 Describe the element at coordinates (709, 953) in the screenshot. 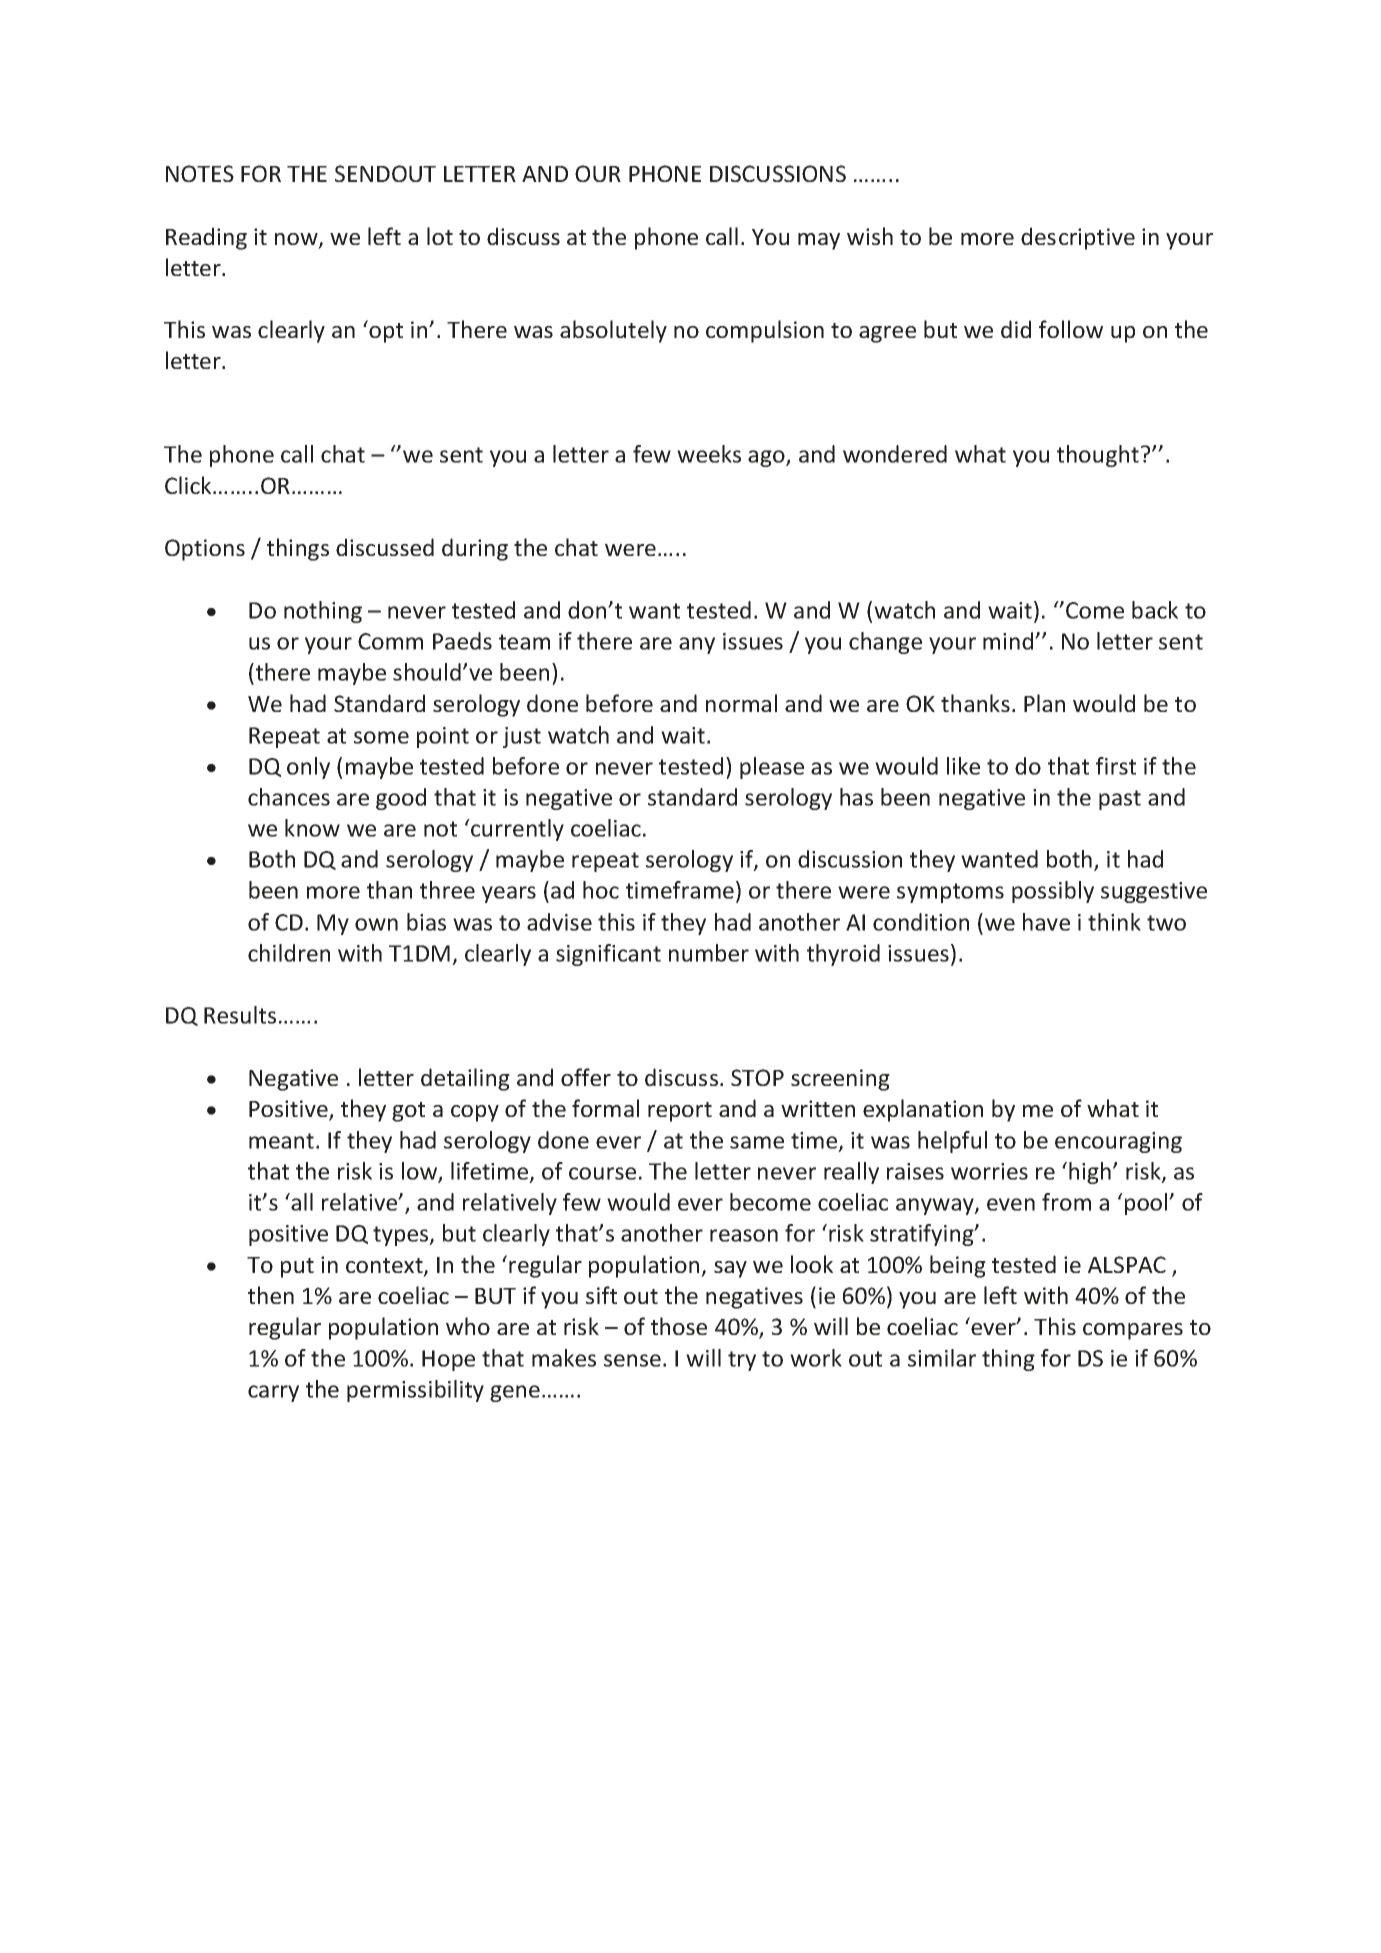

I see `number` at that location.
